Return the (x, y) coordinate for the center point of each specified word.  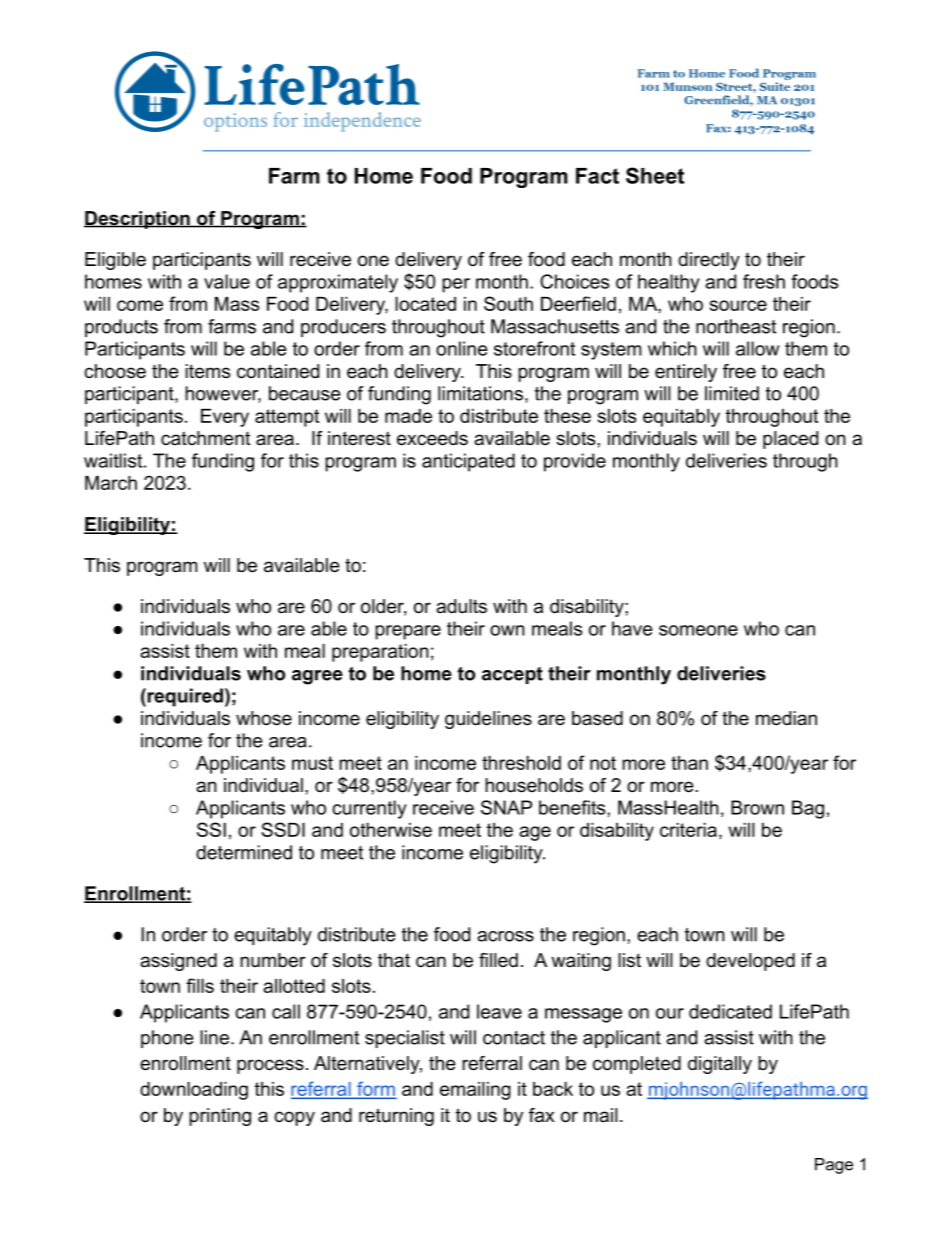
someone (698, 630)
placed (790, 440)
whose (264, 718)
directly (709, 261)
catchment (205, 438)
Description (138, 220)
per (456, 285)
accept (512, 675)
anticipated (468, 462)
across (505, 936)
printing (220, 1117)
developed (750, 962)
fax (542, 1115)
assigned (178, 962)
